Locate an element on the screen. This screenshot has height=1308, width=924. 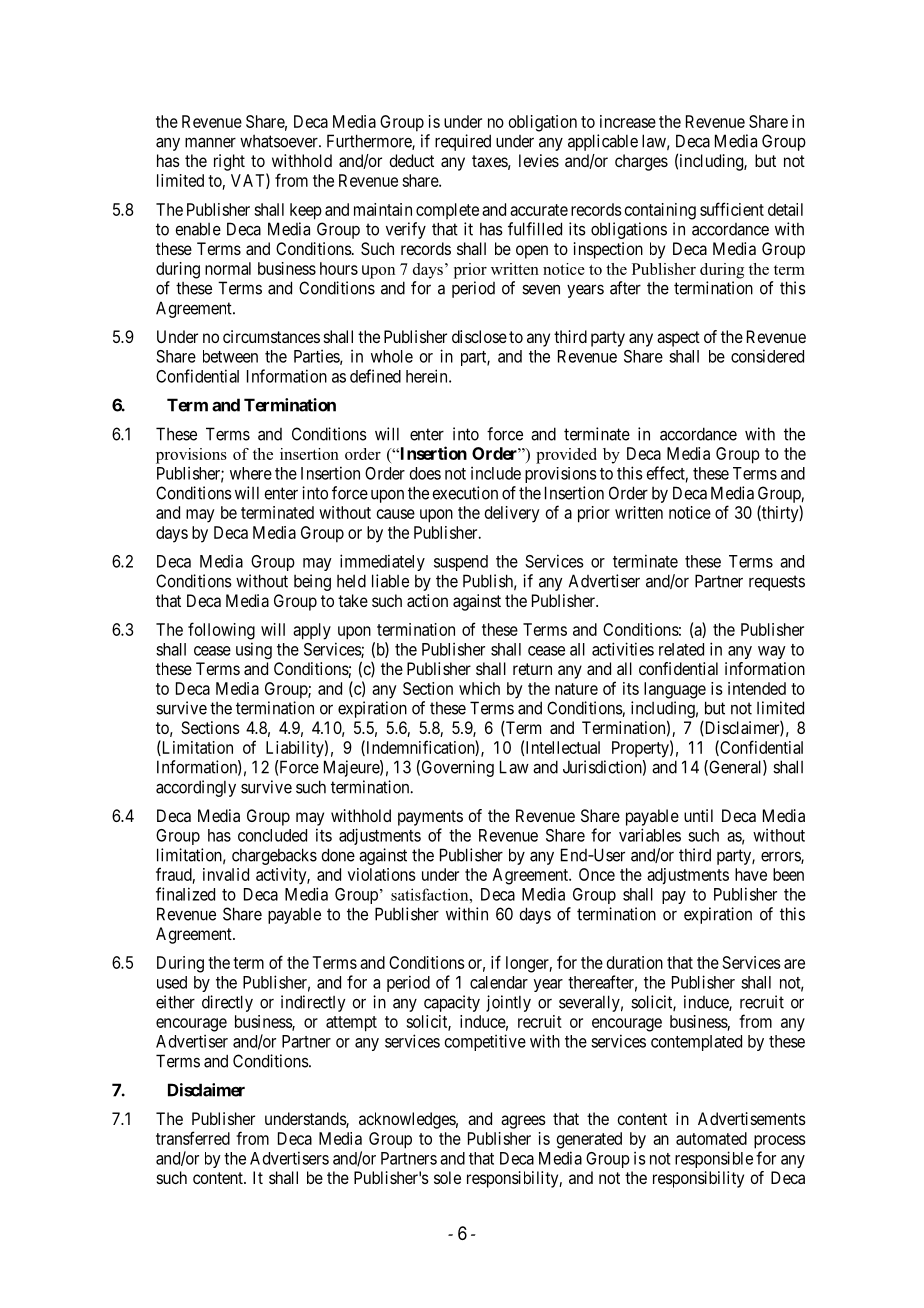
right is located at coordinates (229, 162).
